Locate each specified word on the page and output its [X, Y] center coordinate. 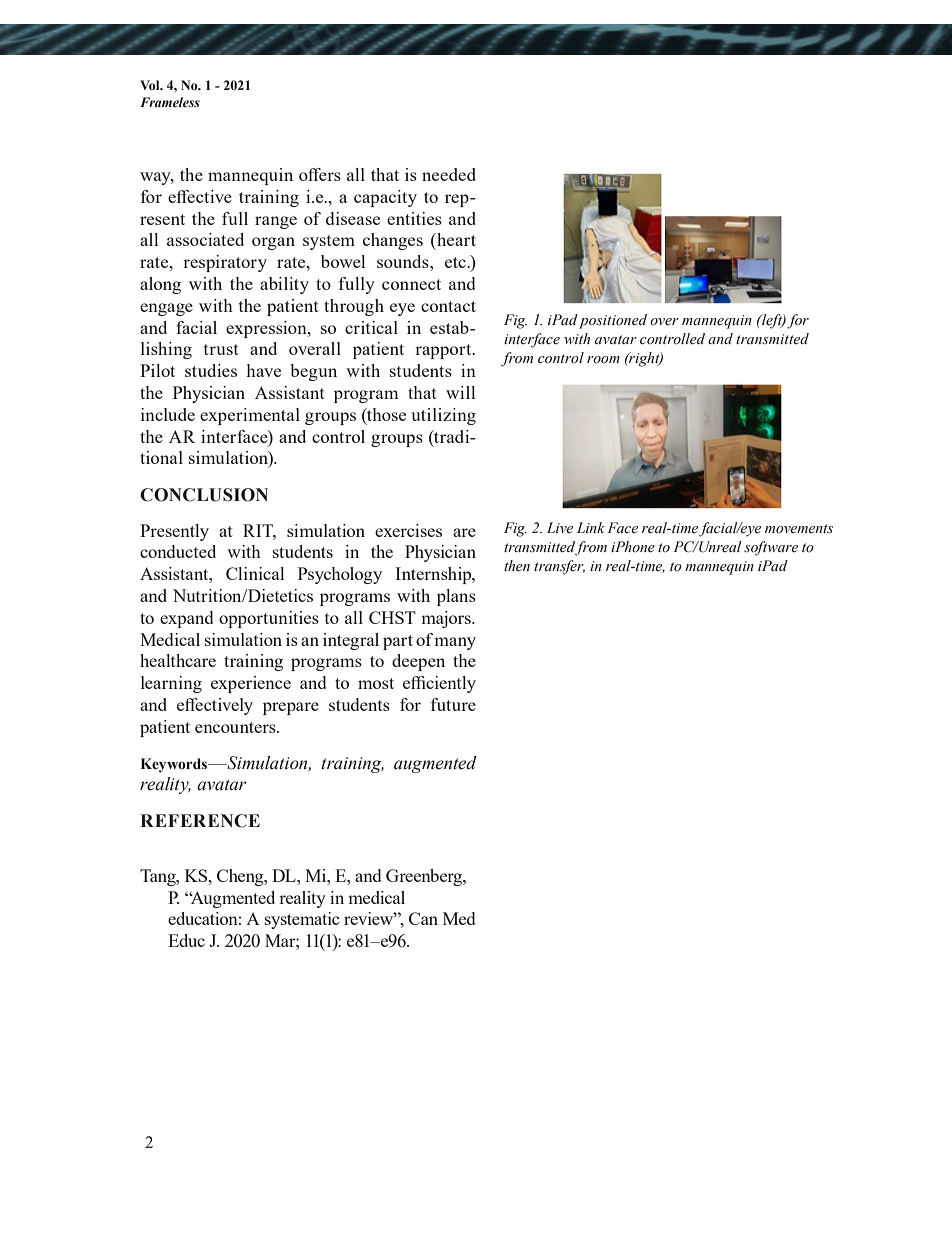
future [453, 704]
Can [423, 918]
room [603, 360]
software [771, 548]
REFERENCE [200, 821]
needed [449, 174]
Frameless [170, 102]
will [460, 392]
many [455, 643]
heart [455, 239]
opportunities [269, 619]
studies [211, 370]
